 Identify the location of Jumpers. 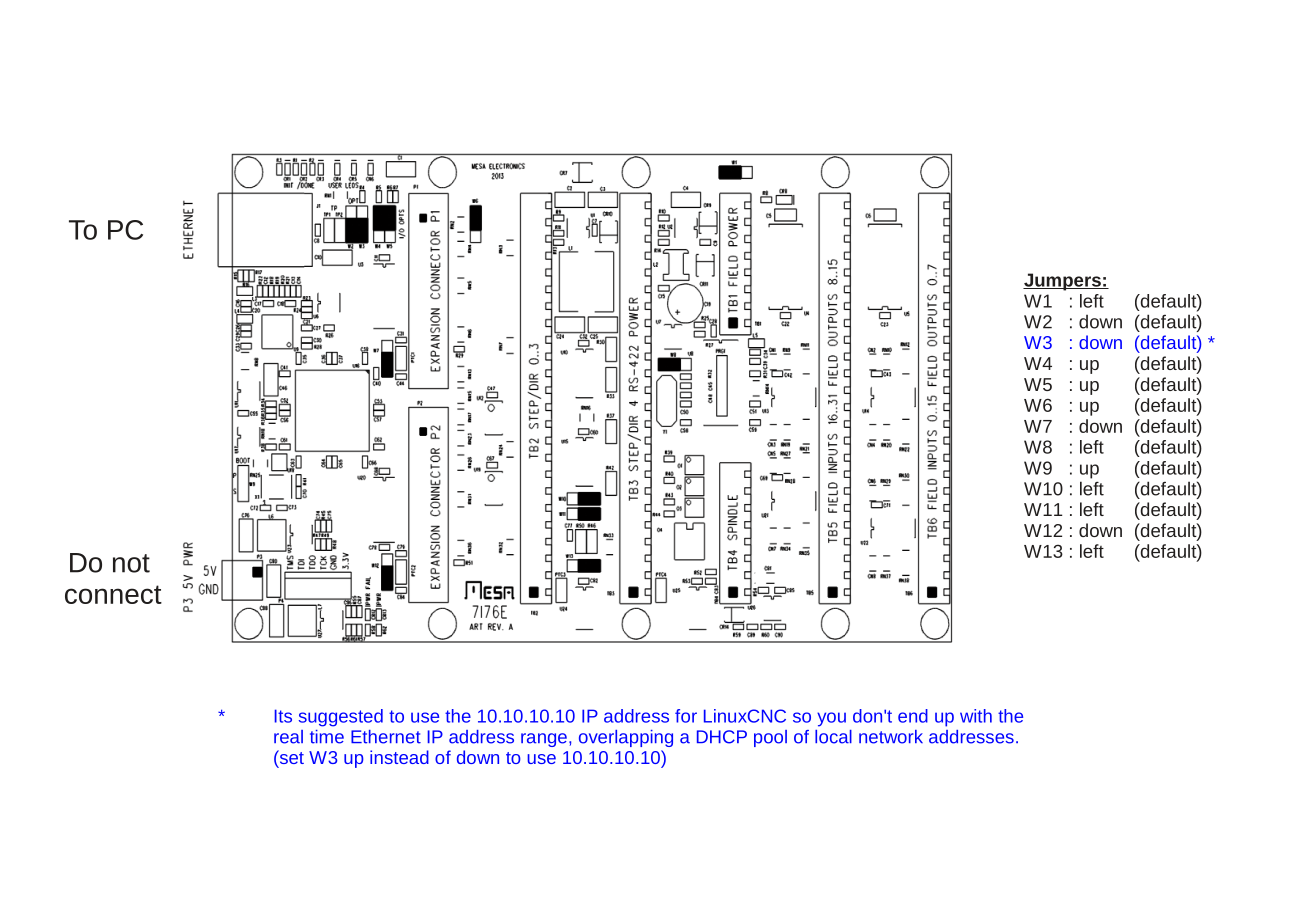
(1063, 282).
